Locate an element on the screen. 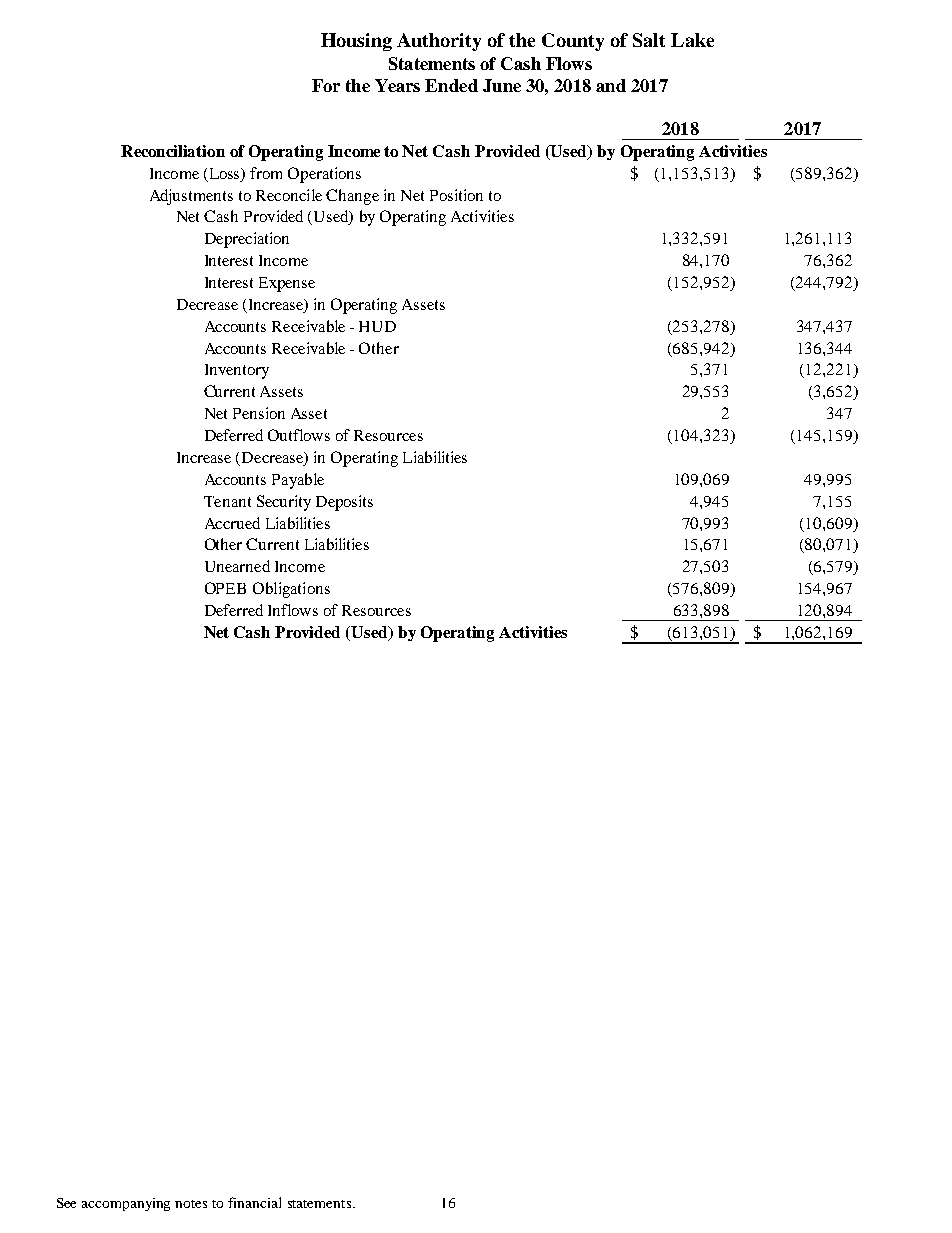  Security is located at coordinates (284, 503).
